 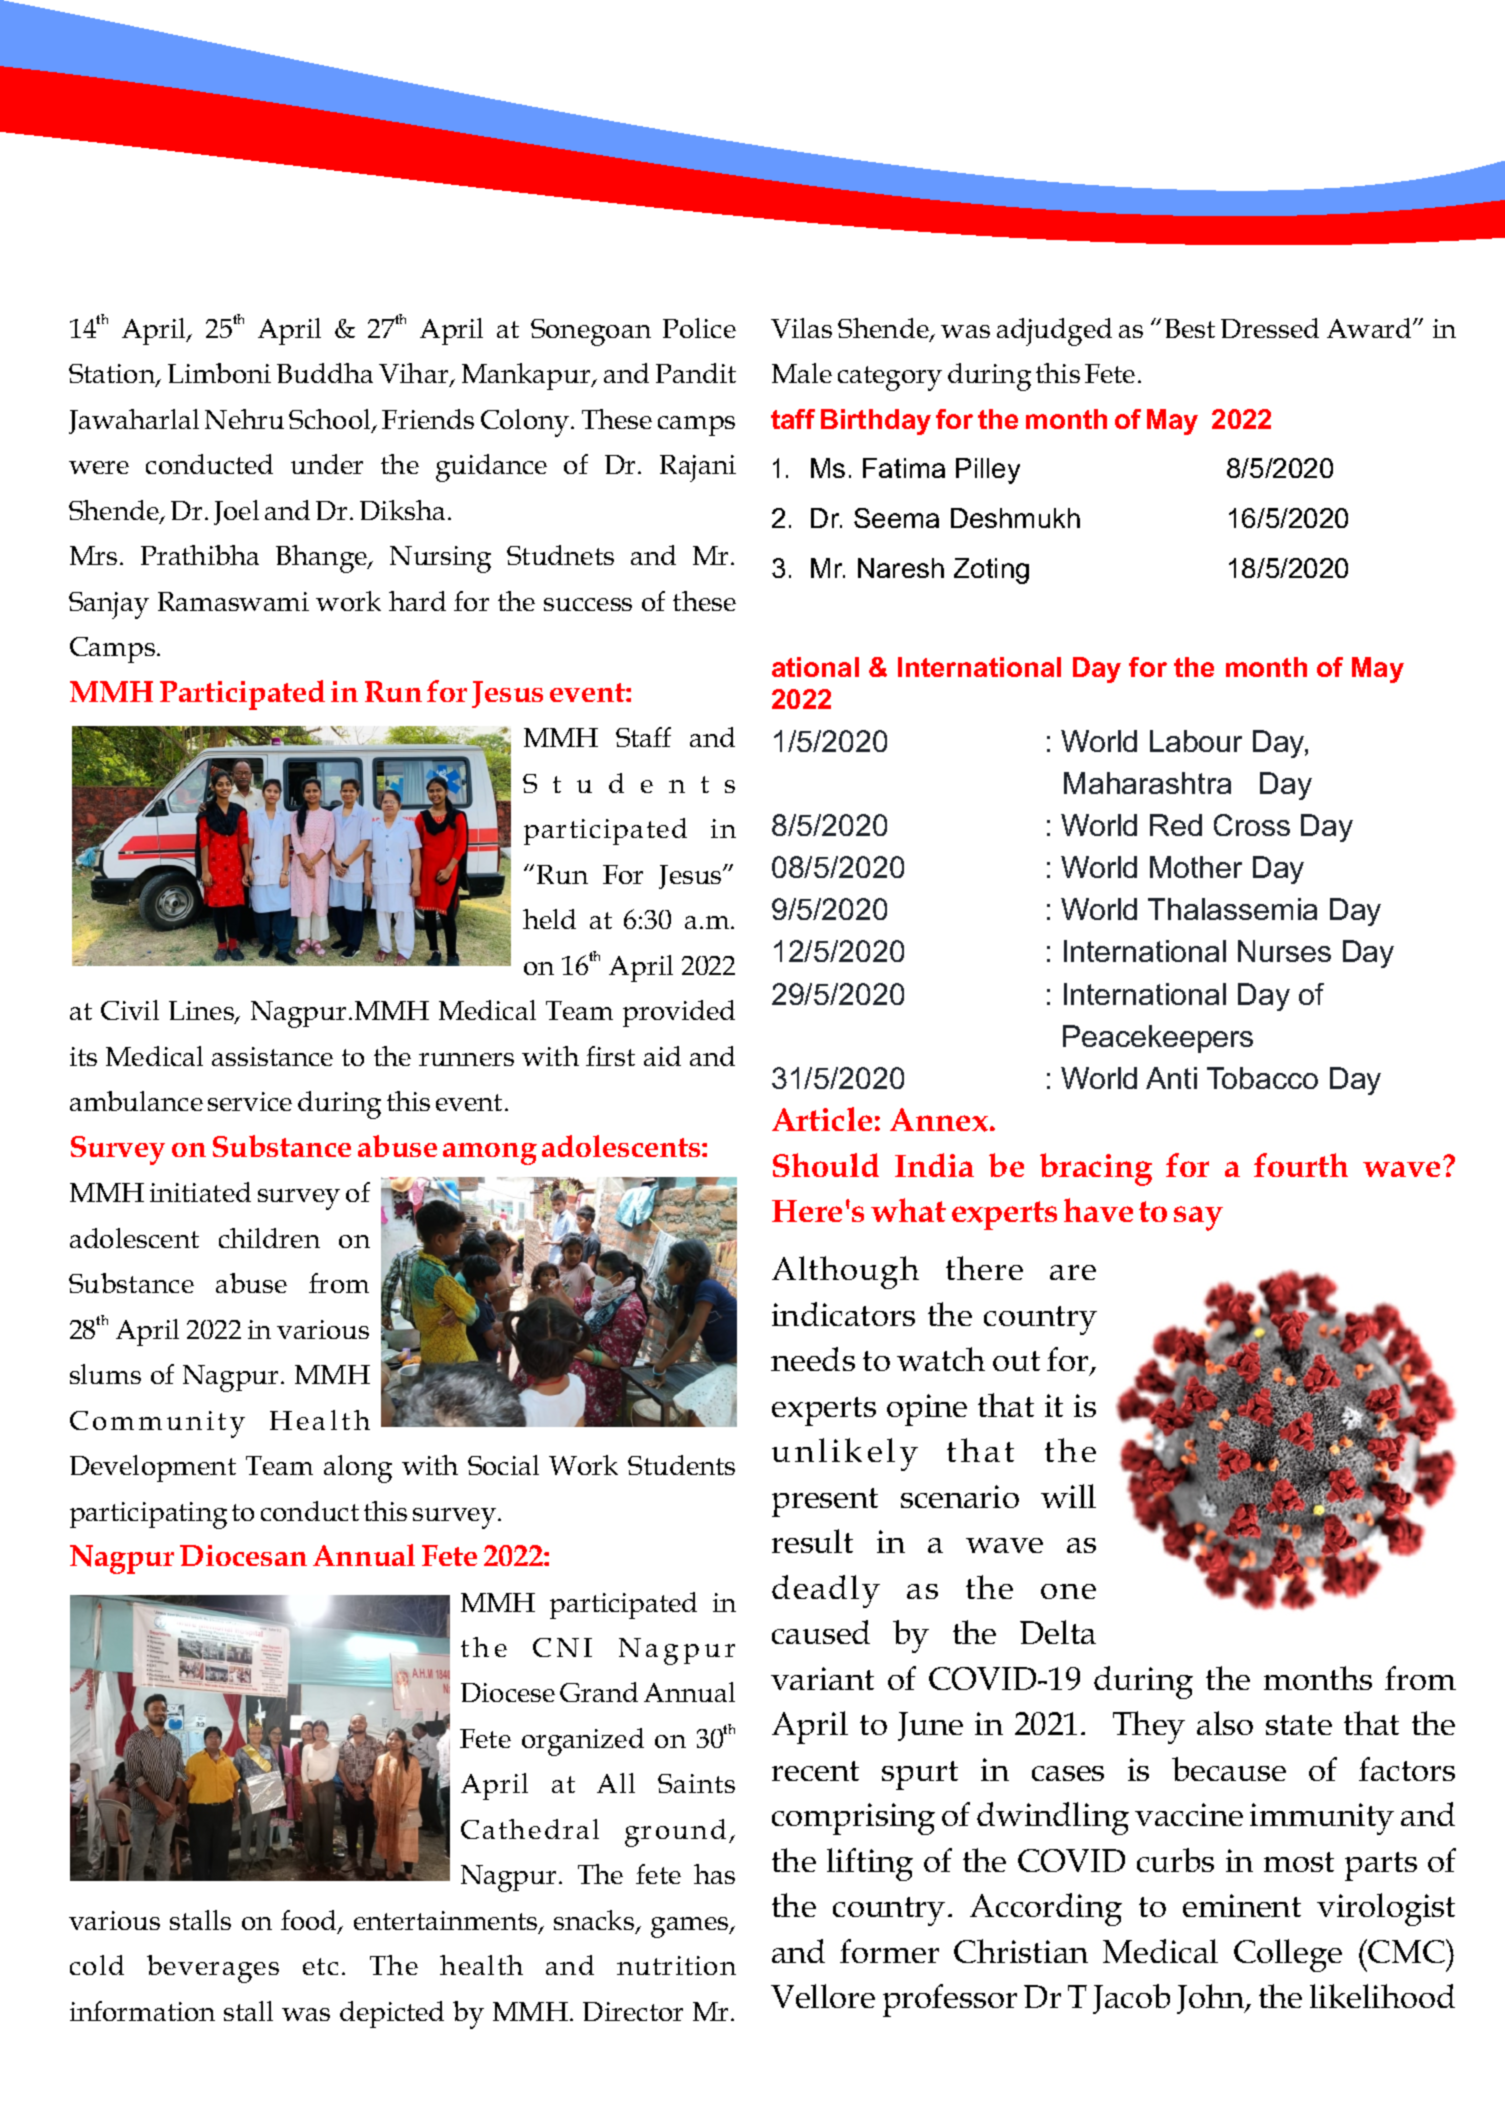 What do you see at coordinates (1270, 328) in the image?
I see `Dressed` at bounding box center [1270, 328].
